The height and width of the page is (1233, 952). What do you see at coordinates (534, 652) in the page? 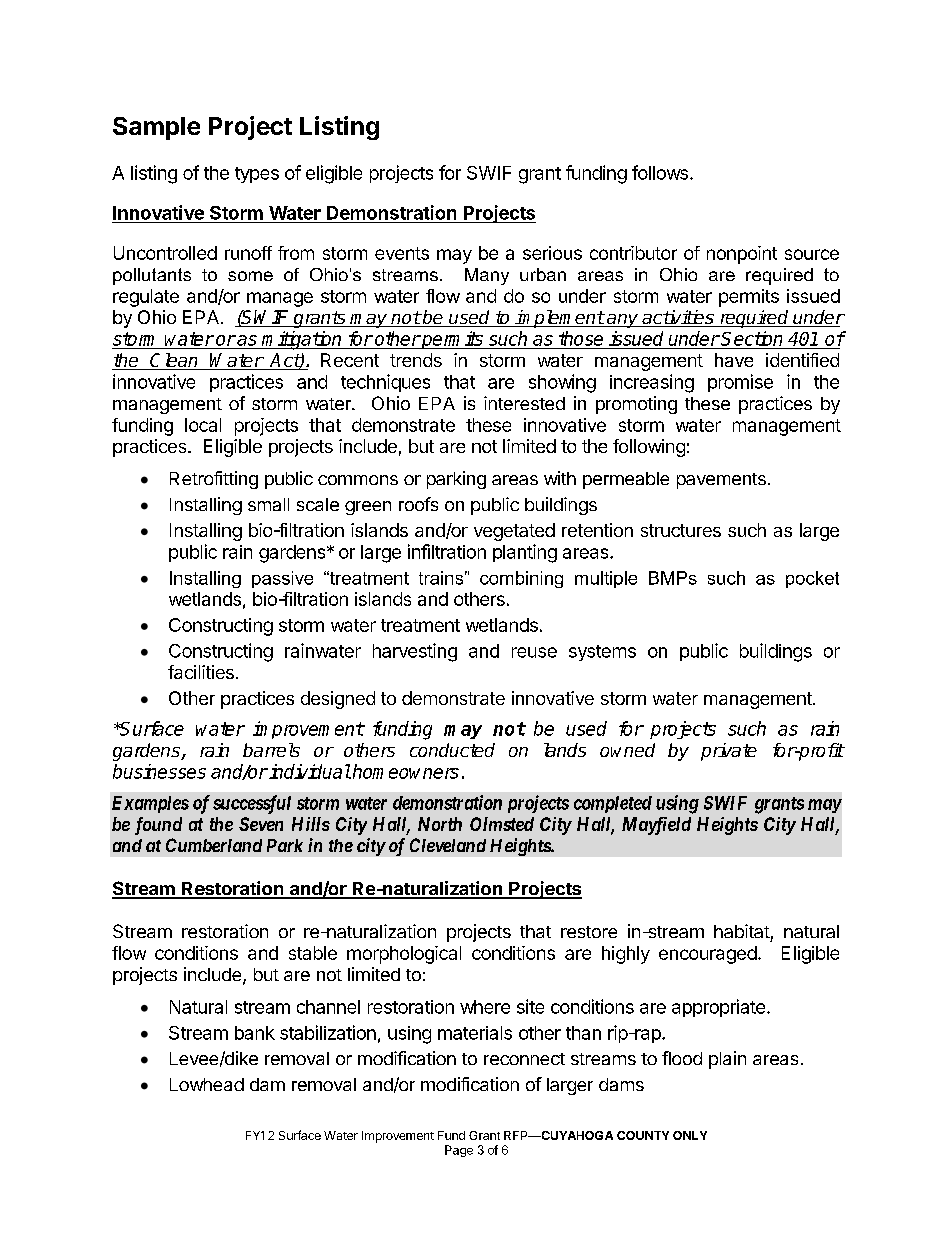
I see `reuse` at bounding box center [534, 652].
